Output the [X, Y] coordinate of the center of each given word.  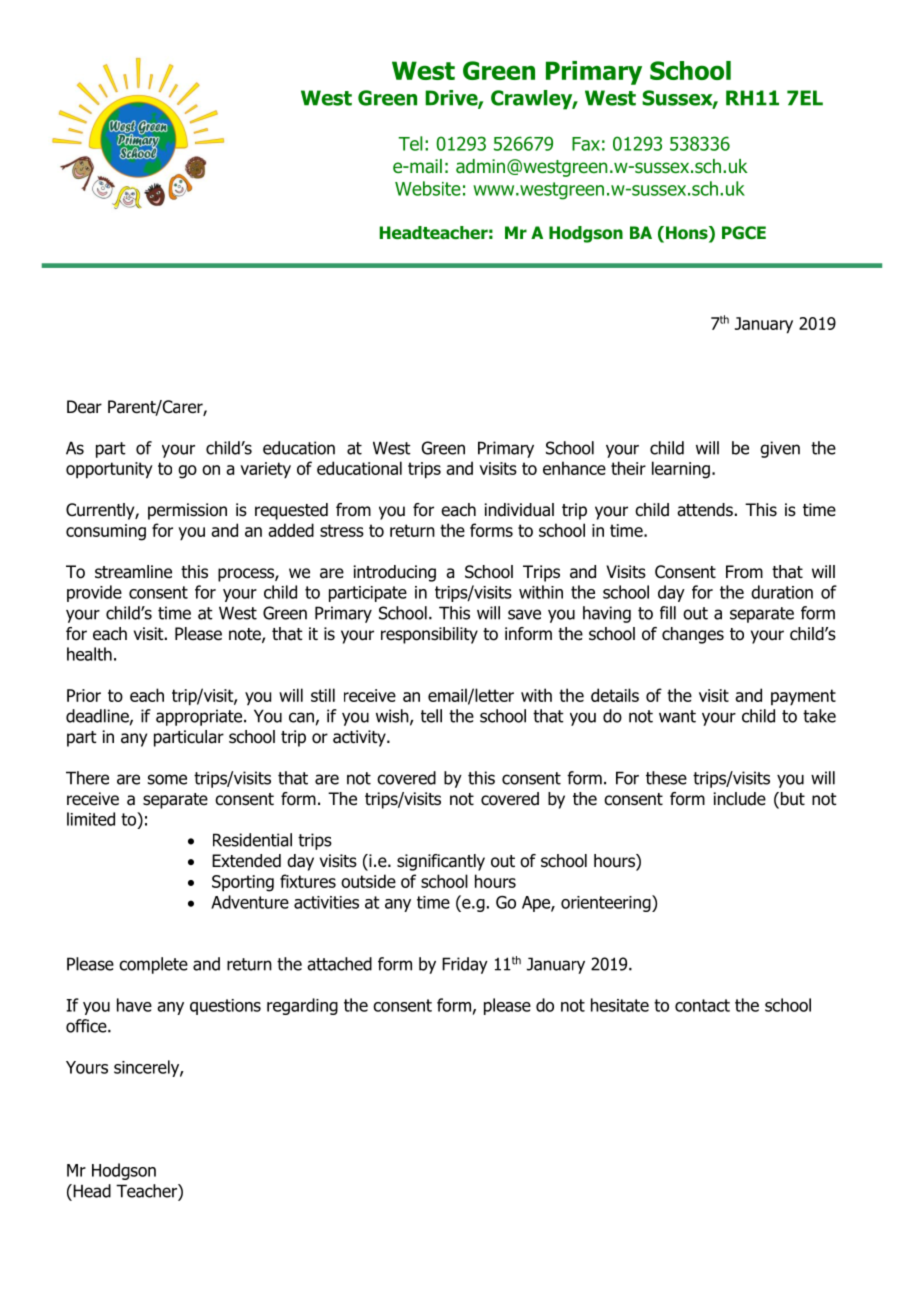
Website [428, 188]
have [134, 1005]
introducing [395, 573]
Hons [688, 234]
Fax [586, 144]
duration [782, 592]
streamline [133, 572]
